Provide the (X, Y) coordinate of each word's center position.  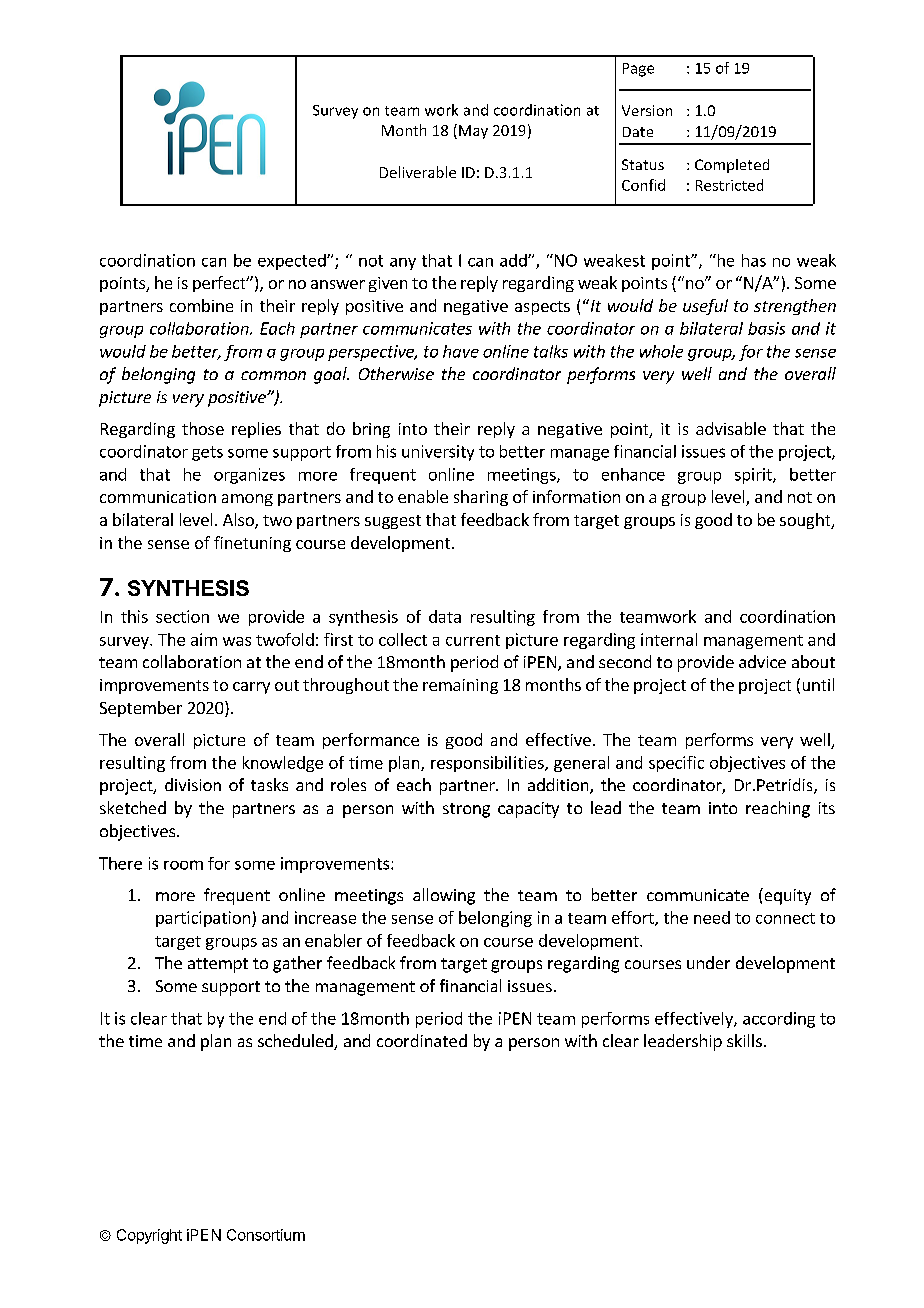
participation (203, 919)
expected (293, 262)
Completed (732, 166)
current (473, 640)
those (203, 428)
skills (744, 1040)
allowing (444, 896)
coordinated (422, 1040)
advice (762, 661)
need (712, 917)
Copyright (149, 1236)
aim (204, 639)
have (461, 351)
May (473, 132)
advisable (731, 428)
